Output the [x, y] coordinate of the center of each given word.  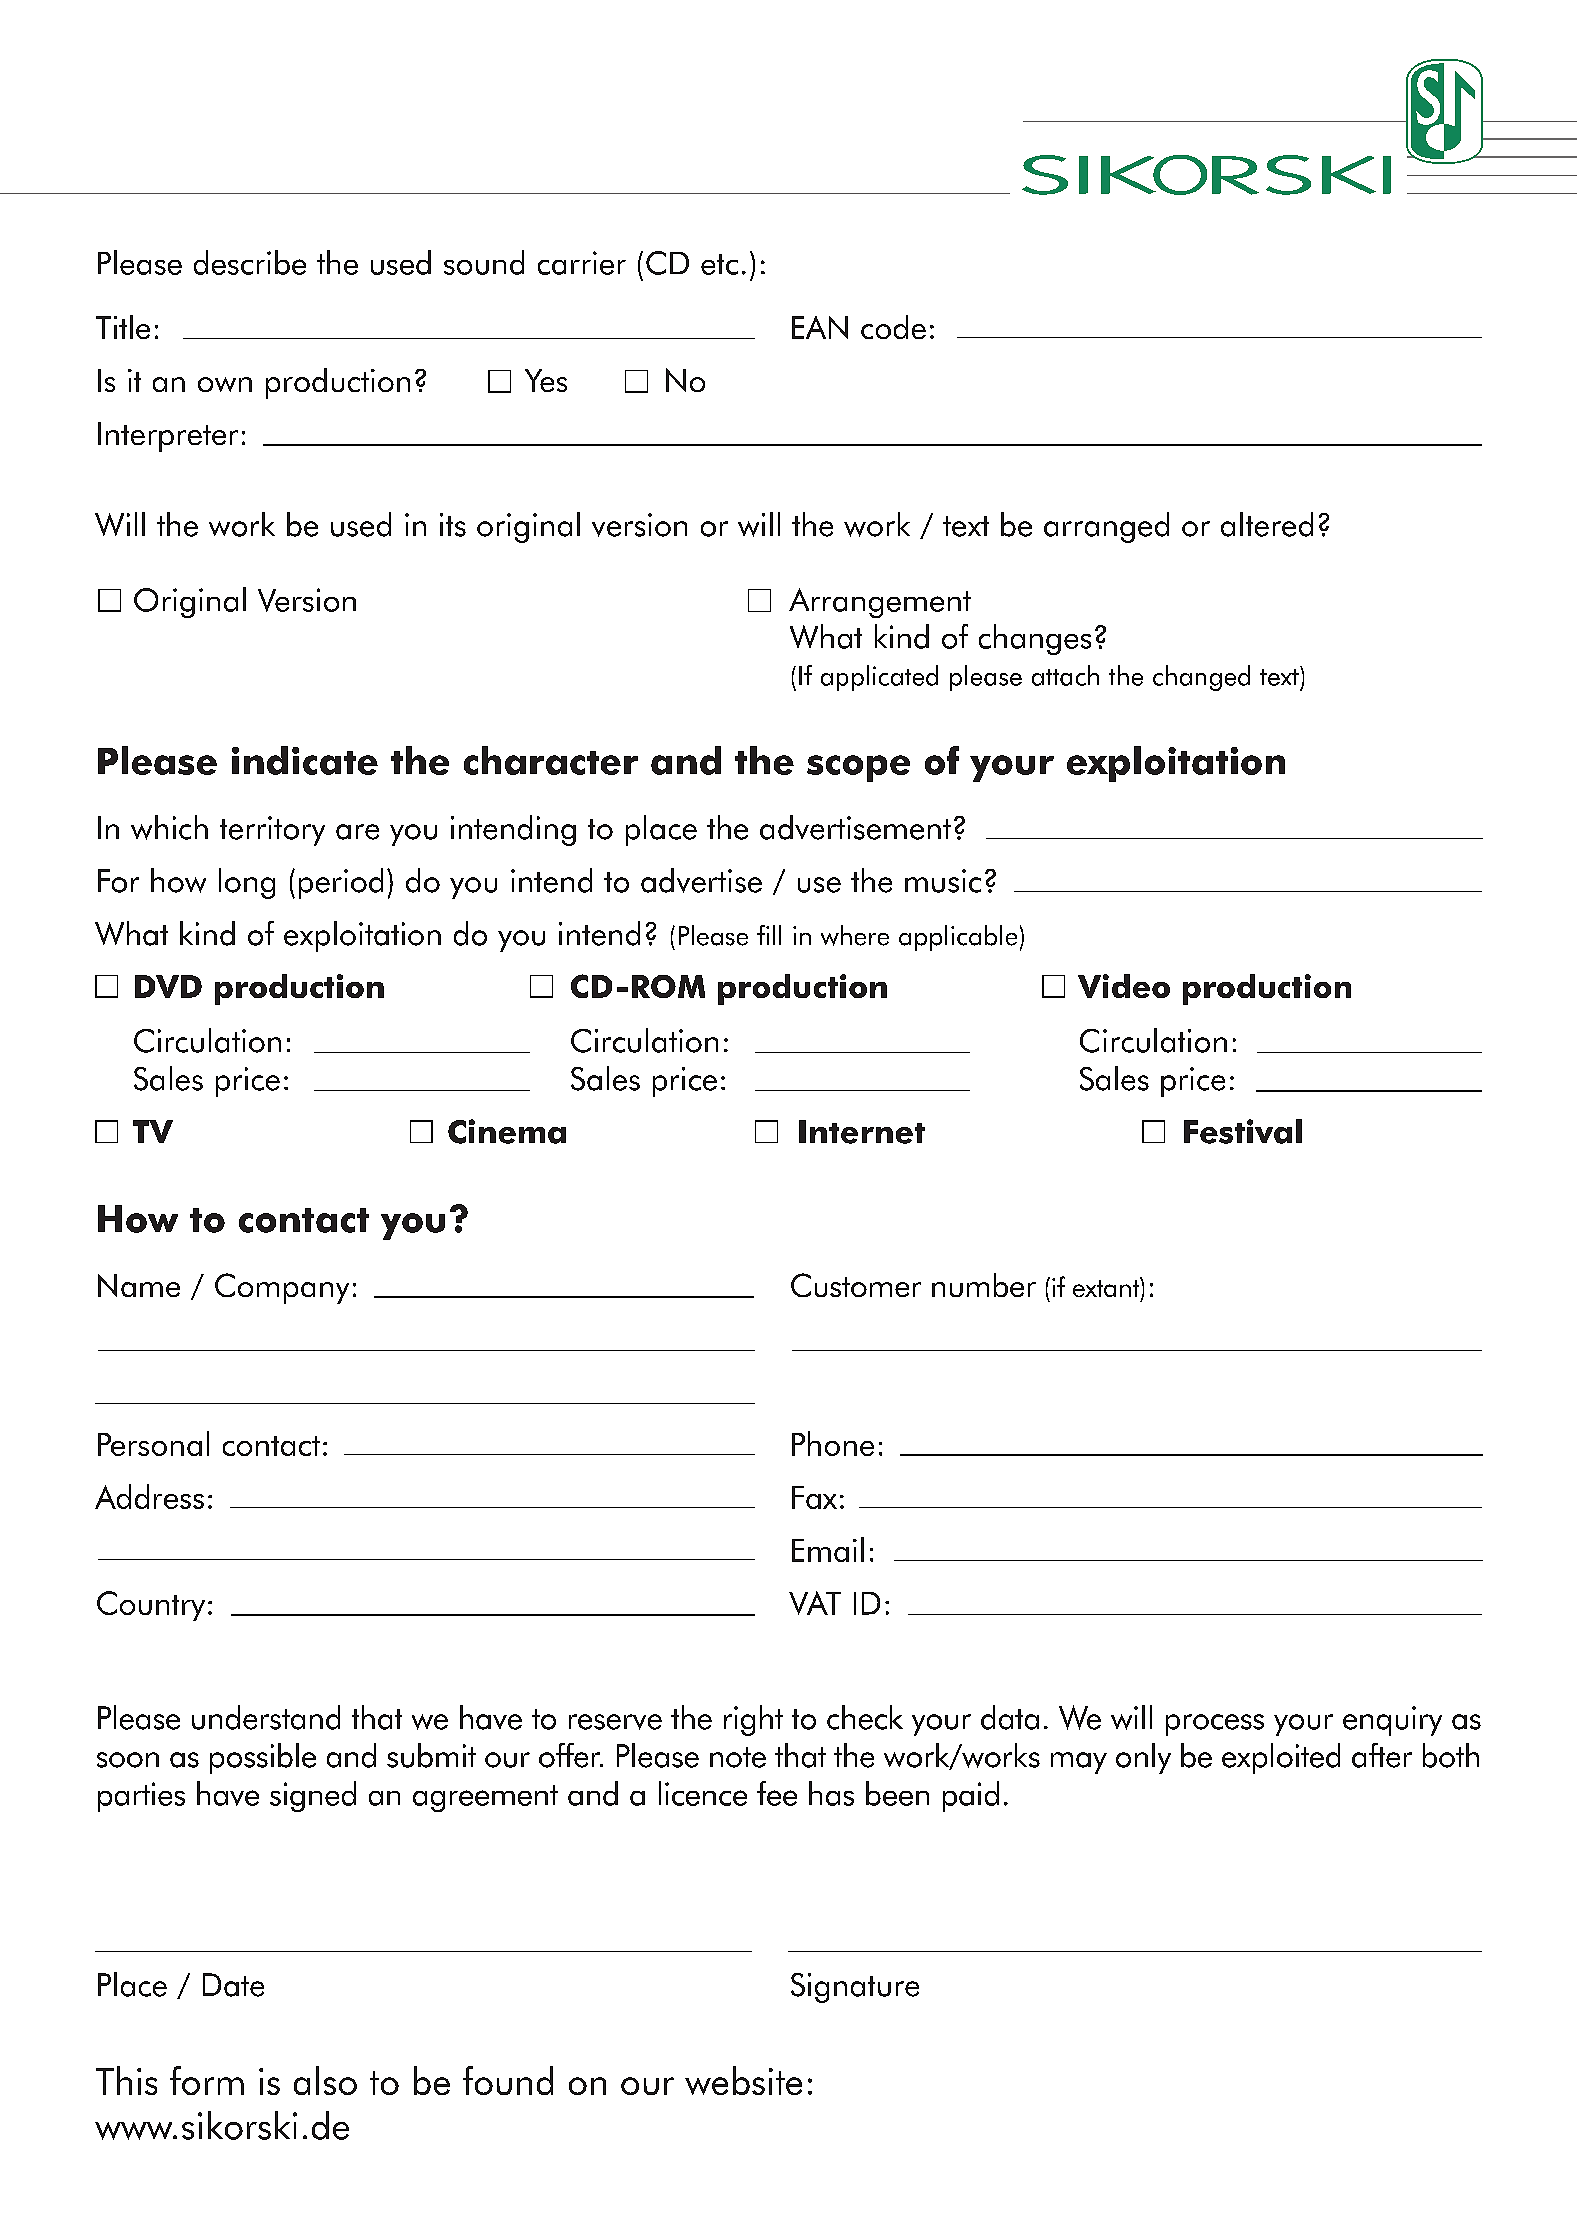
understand [266, 1717]
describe [250, 262]
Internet [862, 1132]
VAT [815, 1603]
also [325, 2080]
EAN [820, 327]
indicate [305, 760]
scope [858, 768]
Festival [1243, 1131]
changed [1201, 678]
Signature [855, 1988]
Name [139, 1285]
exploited [1281, 1758]
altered [1267, 524]
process [1215, 1725]
